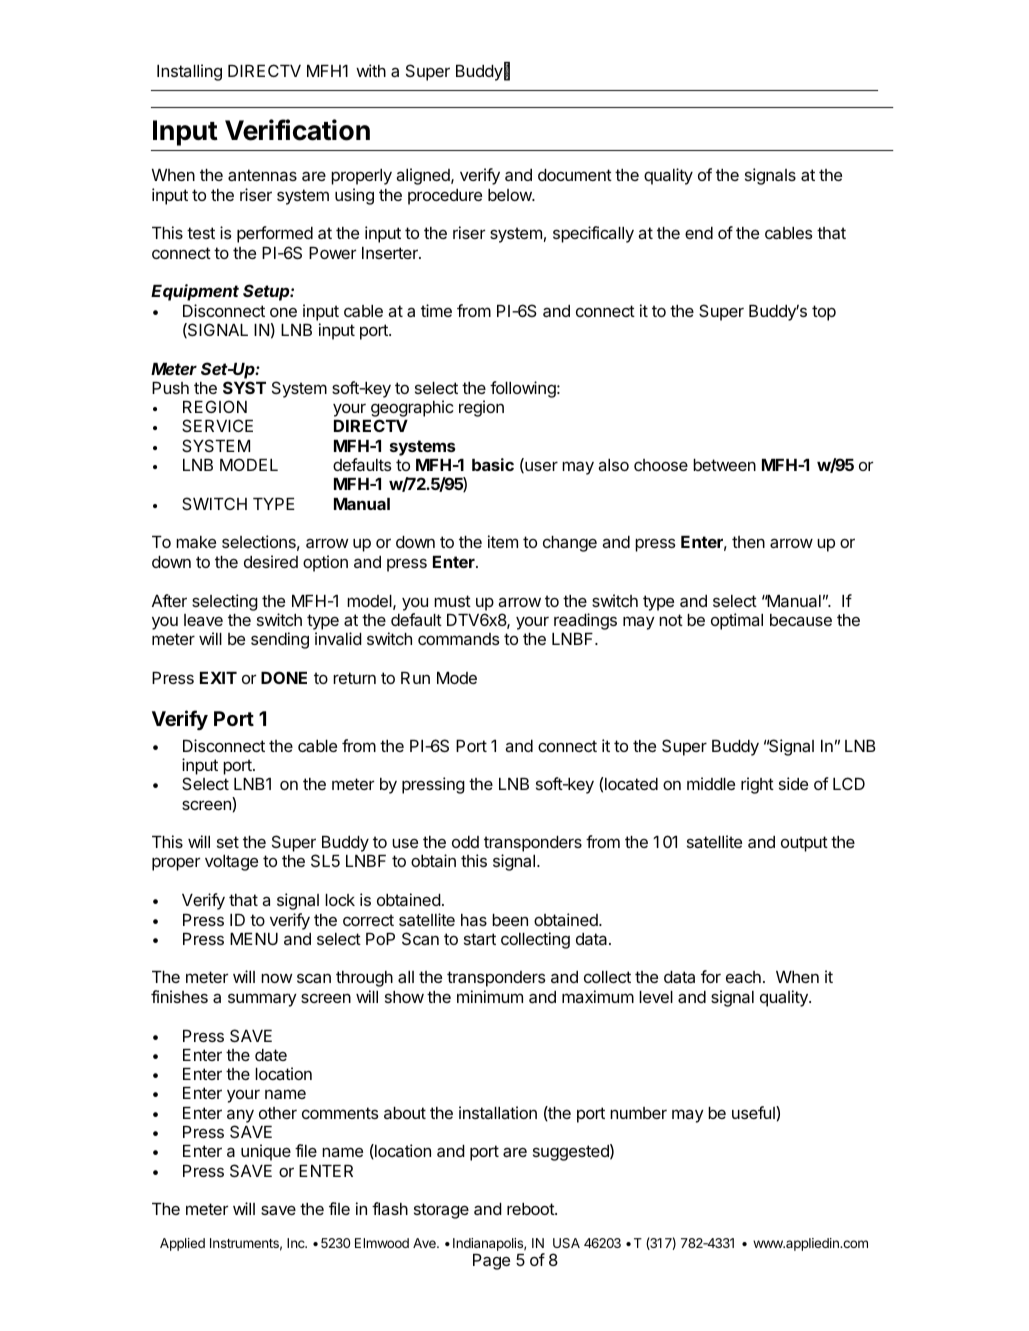 The width and height of the screenshot is (1029, 1331). Describe the element at coordinates (724, 465) in the screenshot. I see `between` at that location.
